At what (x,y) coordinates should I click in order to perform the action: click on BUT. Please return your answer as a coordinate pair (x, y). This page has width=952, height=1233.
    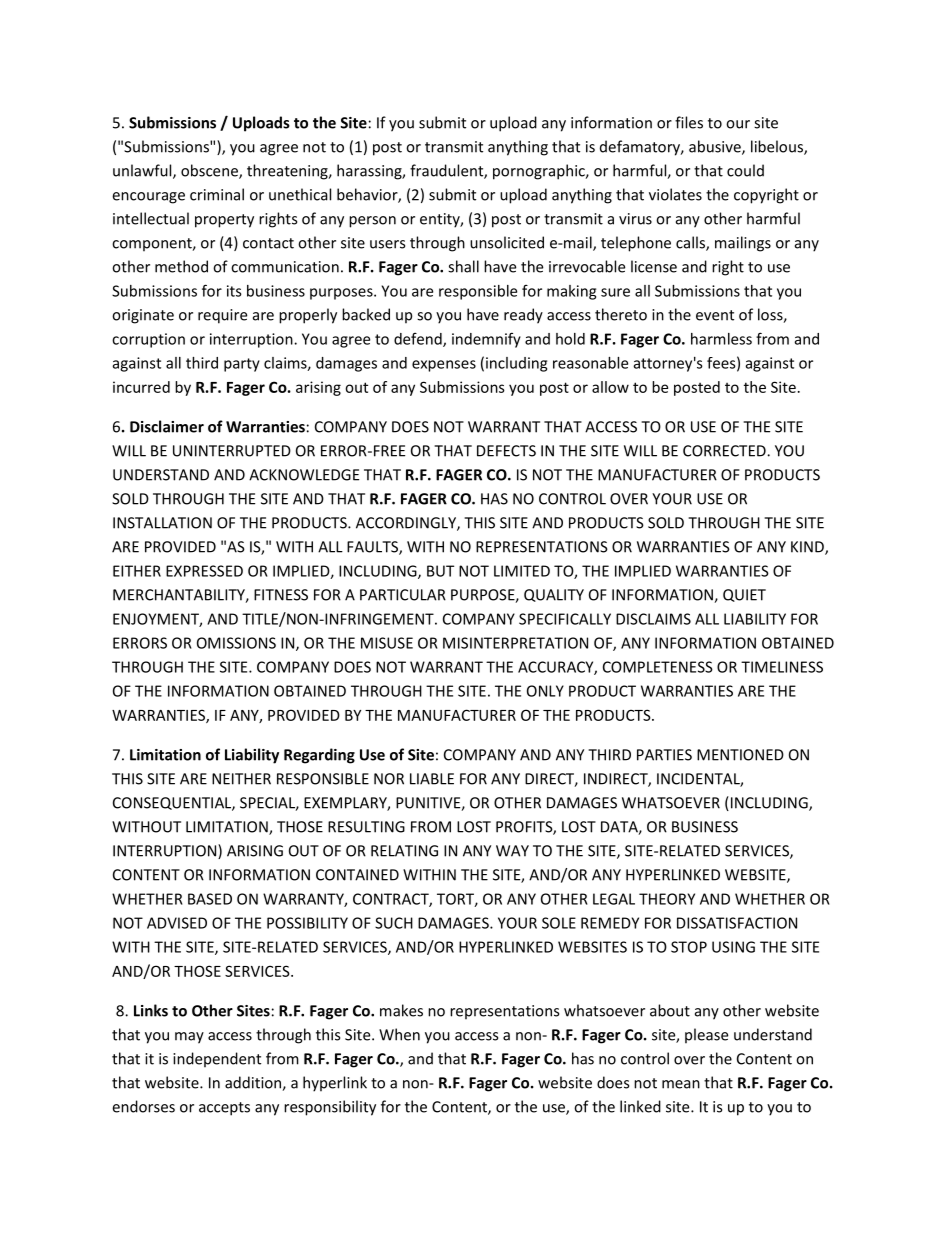
    Looking at the image, I should click on (440, 571).
